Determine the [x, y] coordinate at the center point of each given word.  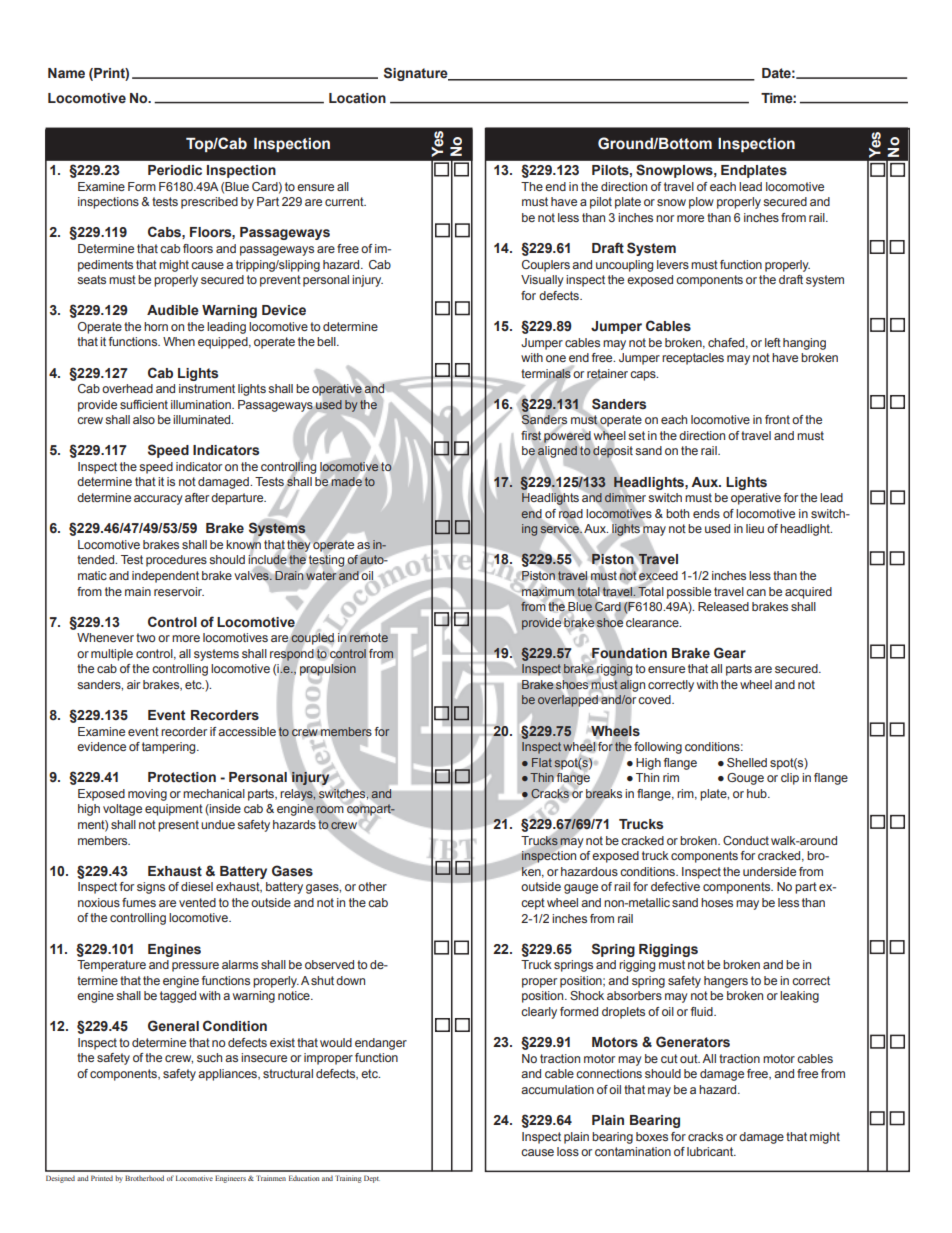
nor [665, 218]
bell [327, 341]
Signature [417, 74]
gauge [581, 889]
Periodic [175, 170]
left [773, 342]
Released [723, 606]
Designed [60, 1179]
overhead [127, 388]
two [145, 637]
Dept [372, 1179]
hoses [717, 902]
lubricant [711, 1151]
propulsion [328, 670]
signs [151, 888]
